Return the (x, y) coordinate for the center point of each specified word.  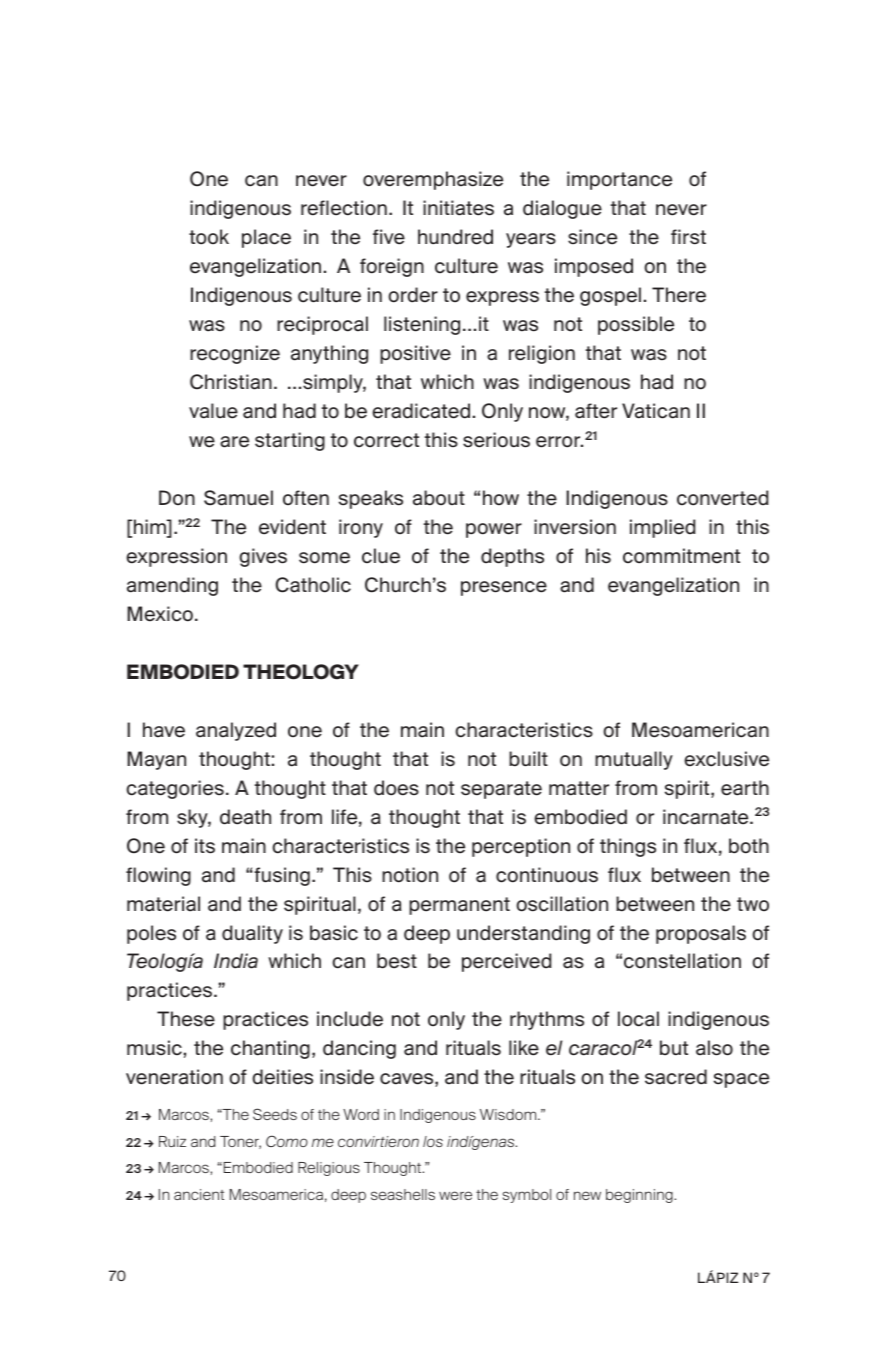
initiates (458, 208)
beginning (640, 1196)
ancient (199, 1194)
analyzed (236, 731)
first (688, 237)
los (433, 1141)
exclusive (726, 759)
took (209, 237)
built (528, 759)
